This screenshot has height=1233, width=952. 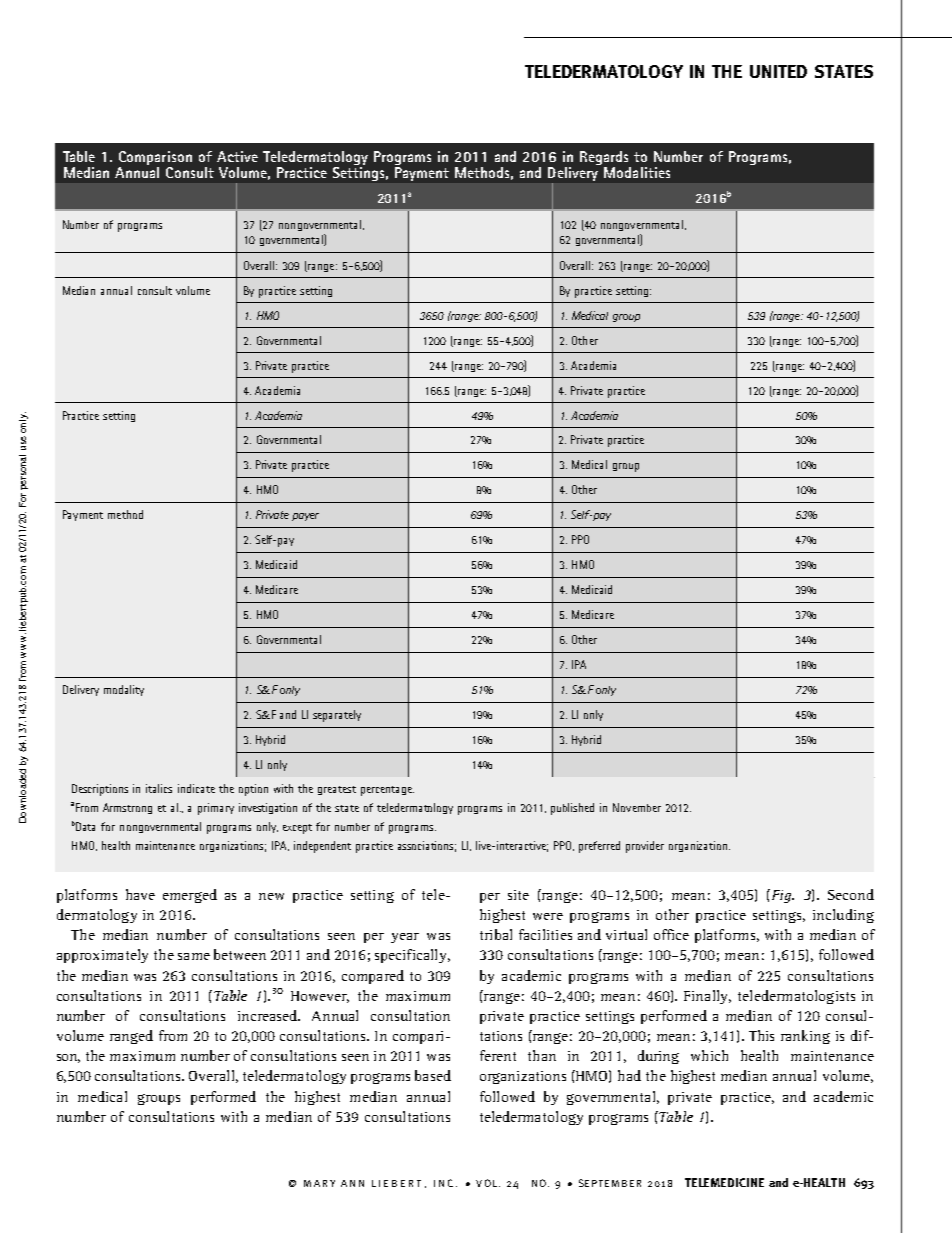 I want to click on Modalities, so click(x=637, y=172).
